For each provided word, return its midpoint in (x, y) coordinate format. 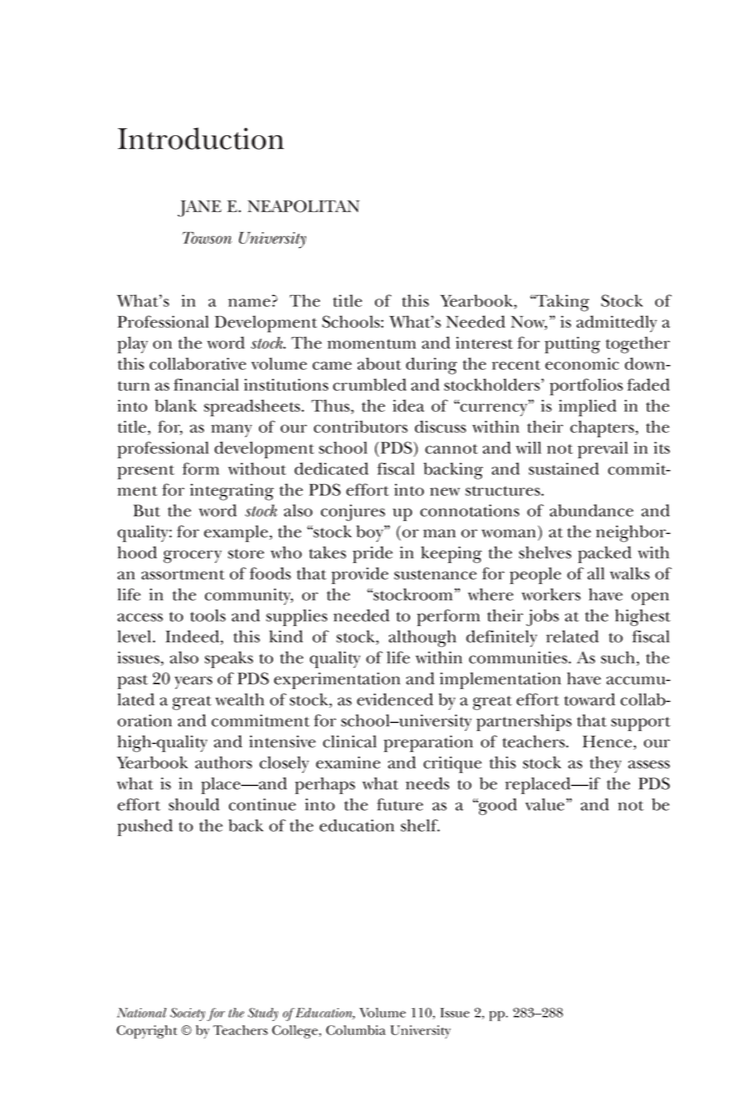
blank (176, 405)
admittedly (616, 323)
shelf (420, 825)
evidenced (395, 699)
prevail (603, 450)
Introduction (201, 138)
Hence (607, 741)
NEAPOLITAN (304, 206)
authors (223, 762)
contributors (361, 426)
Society (187, 1014)
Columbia (356, 1030)
